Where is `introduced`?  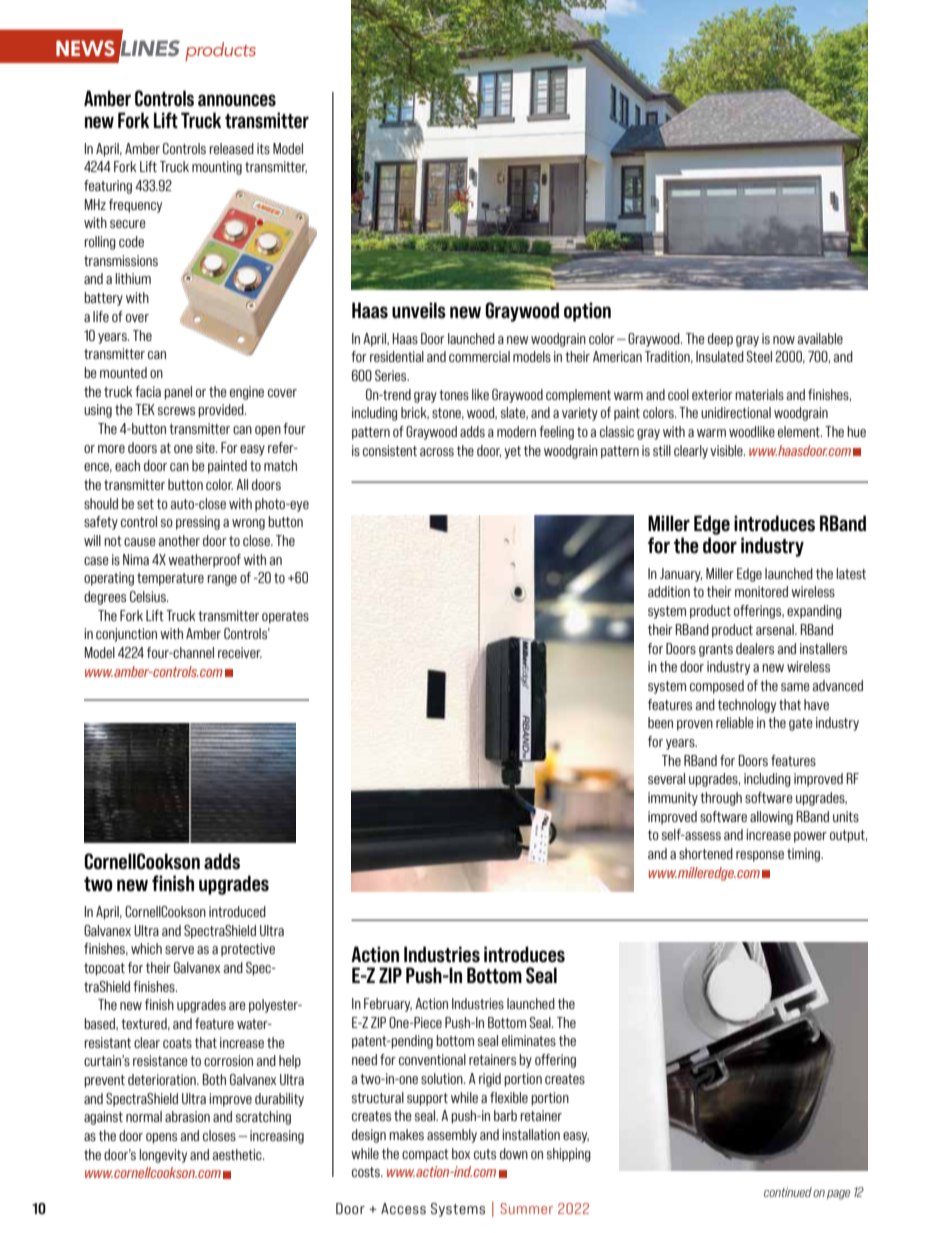 introduced is located at coordinates (237, 911).
